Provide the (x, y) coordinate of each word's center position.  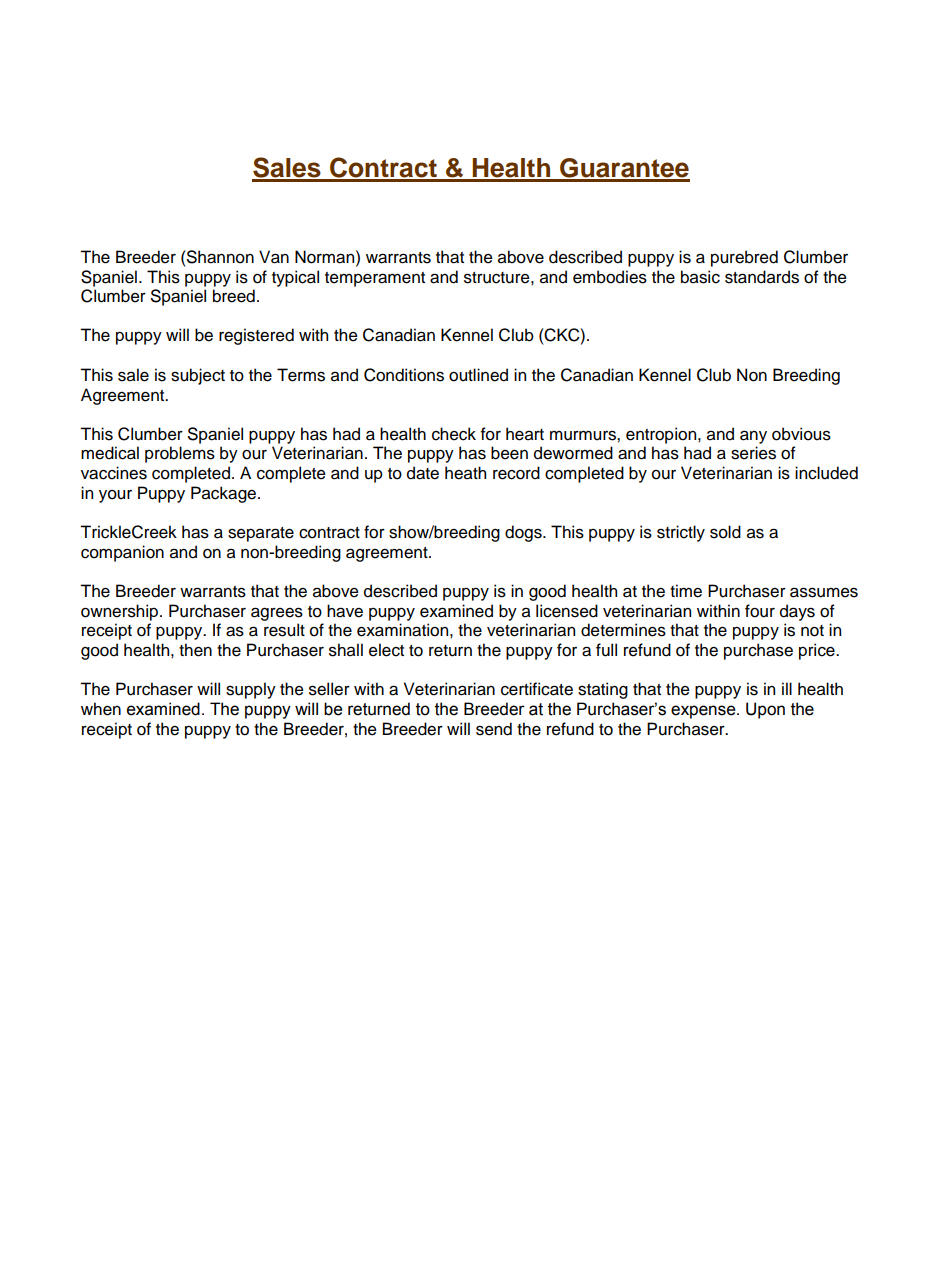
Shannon (219, 257)
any (753, 437)
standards (762, 277)
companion (122, 553)
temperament (375, 279)
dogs (524, 533)
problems (180, 454)
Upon (765, 710)
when (101, 709)
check (454, 434)
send (494, 729)
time (686, 591)
